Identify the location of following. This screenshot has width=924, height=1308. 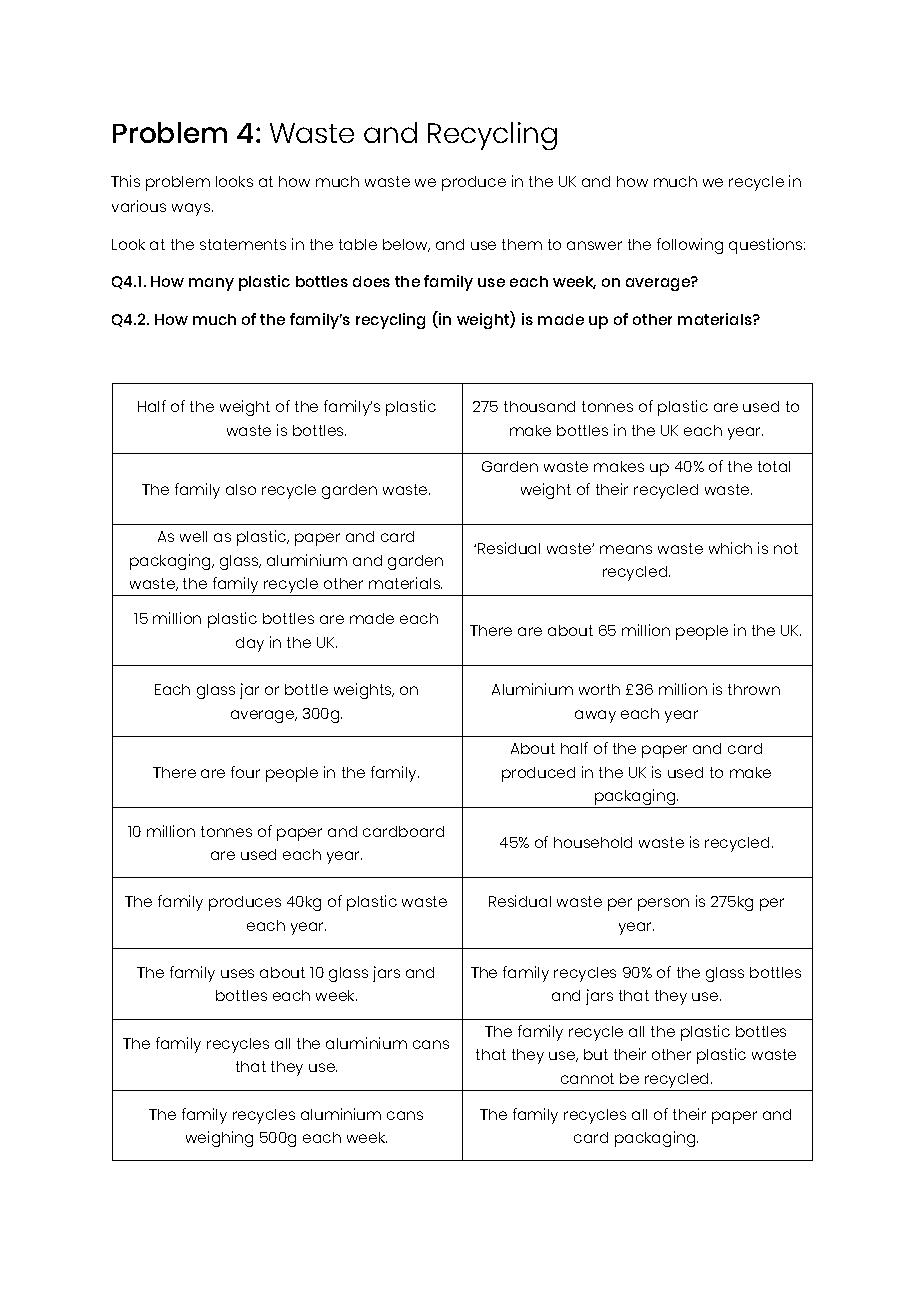
(690, 246).
